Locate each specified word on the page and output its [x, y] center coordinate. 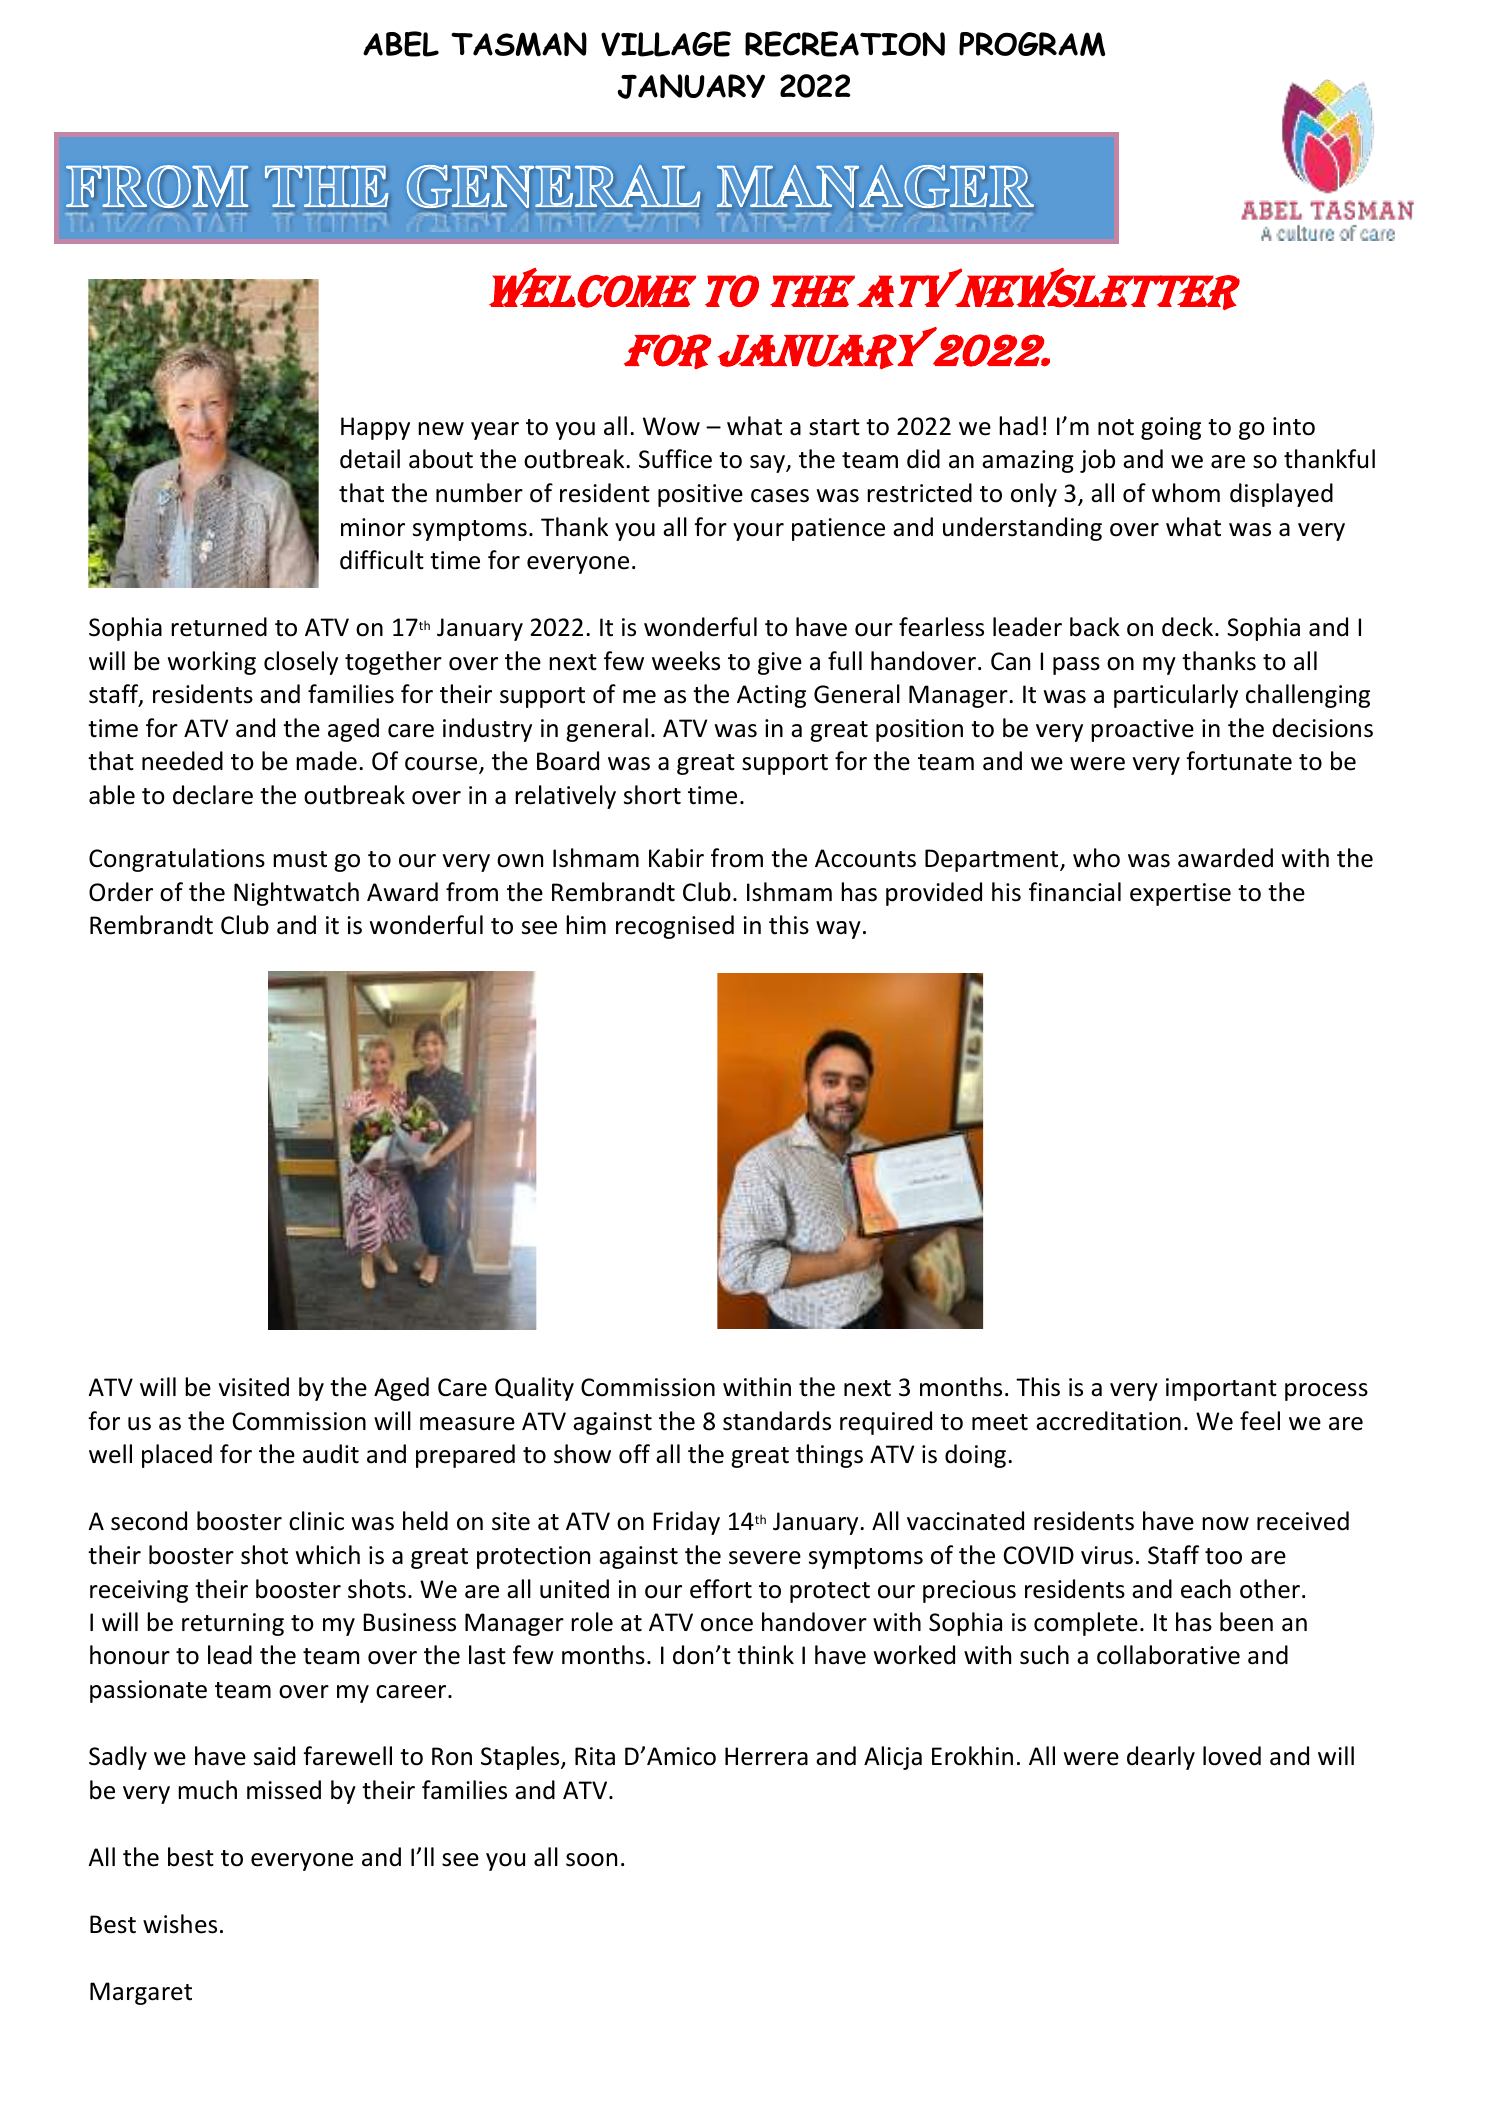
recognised [675, 927]
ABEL [401, 44]
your [758, 532]
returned [219, 627]
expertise [1180, 894]
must [300, 859]
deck [1189, 627]
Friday [686, 1523]
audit [331, 1454]
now [1225, 1524]
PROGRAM [1032, 44]
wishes [180, 1924]
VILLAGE [666, 44]
